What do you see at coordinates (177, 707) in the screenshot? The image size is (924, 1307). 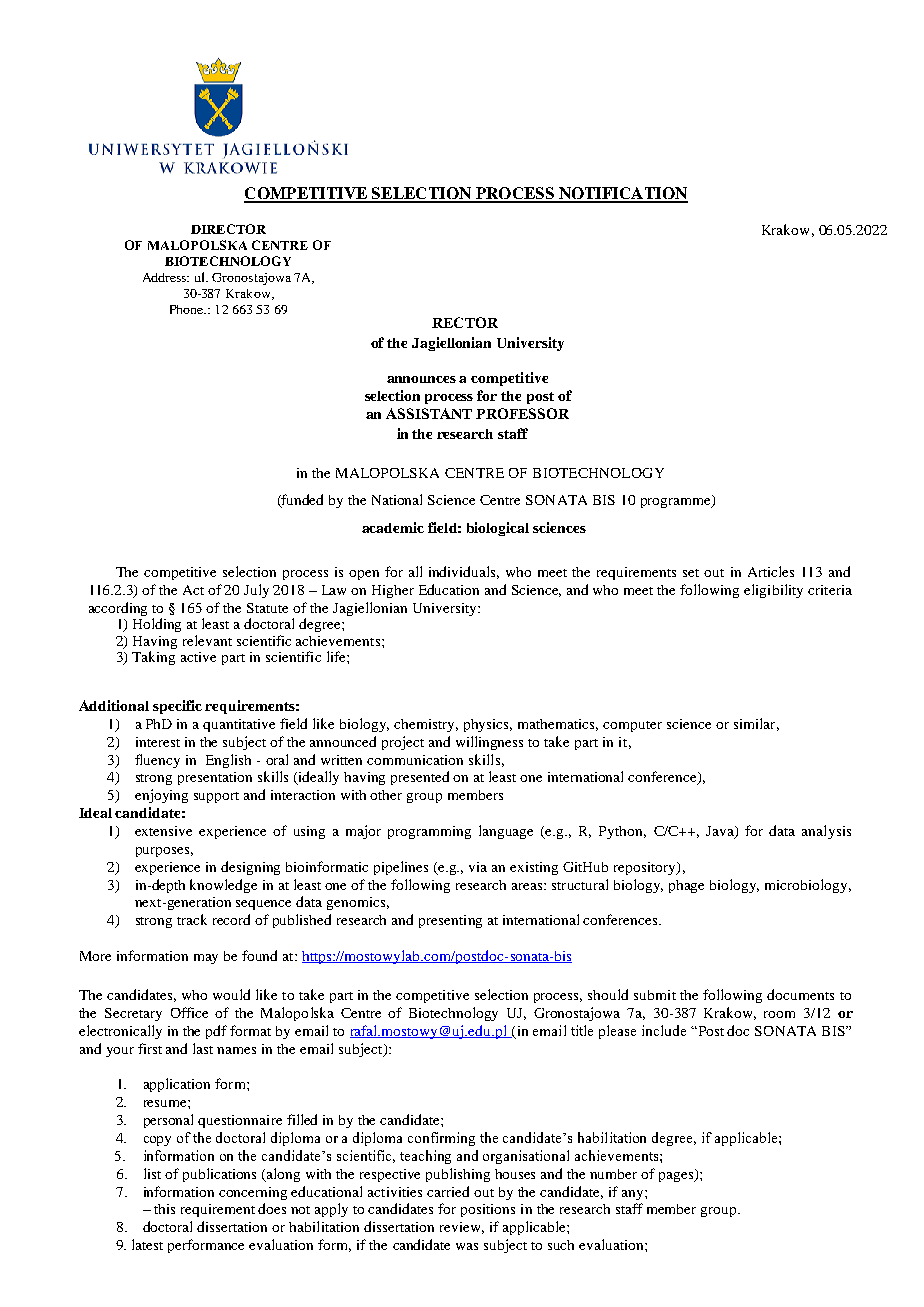 I see `specific` at bounding box center [177, 707].
